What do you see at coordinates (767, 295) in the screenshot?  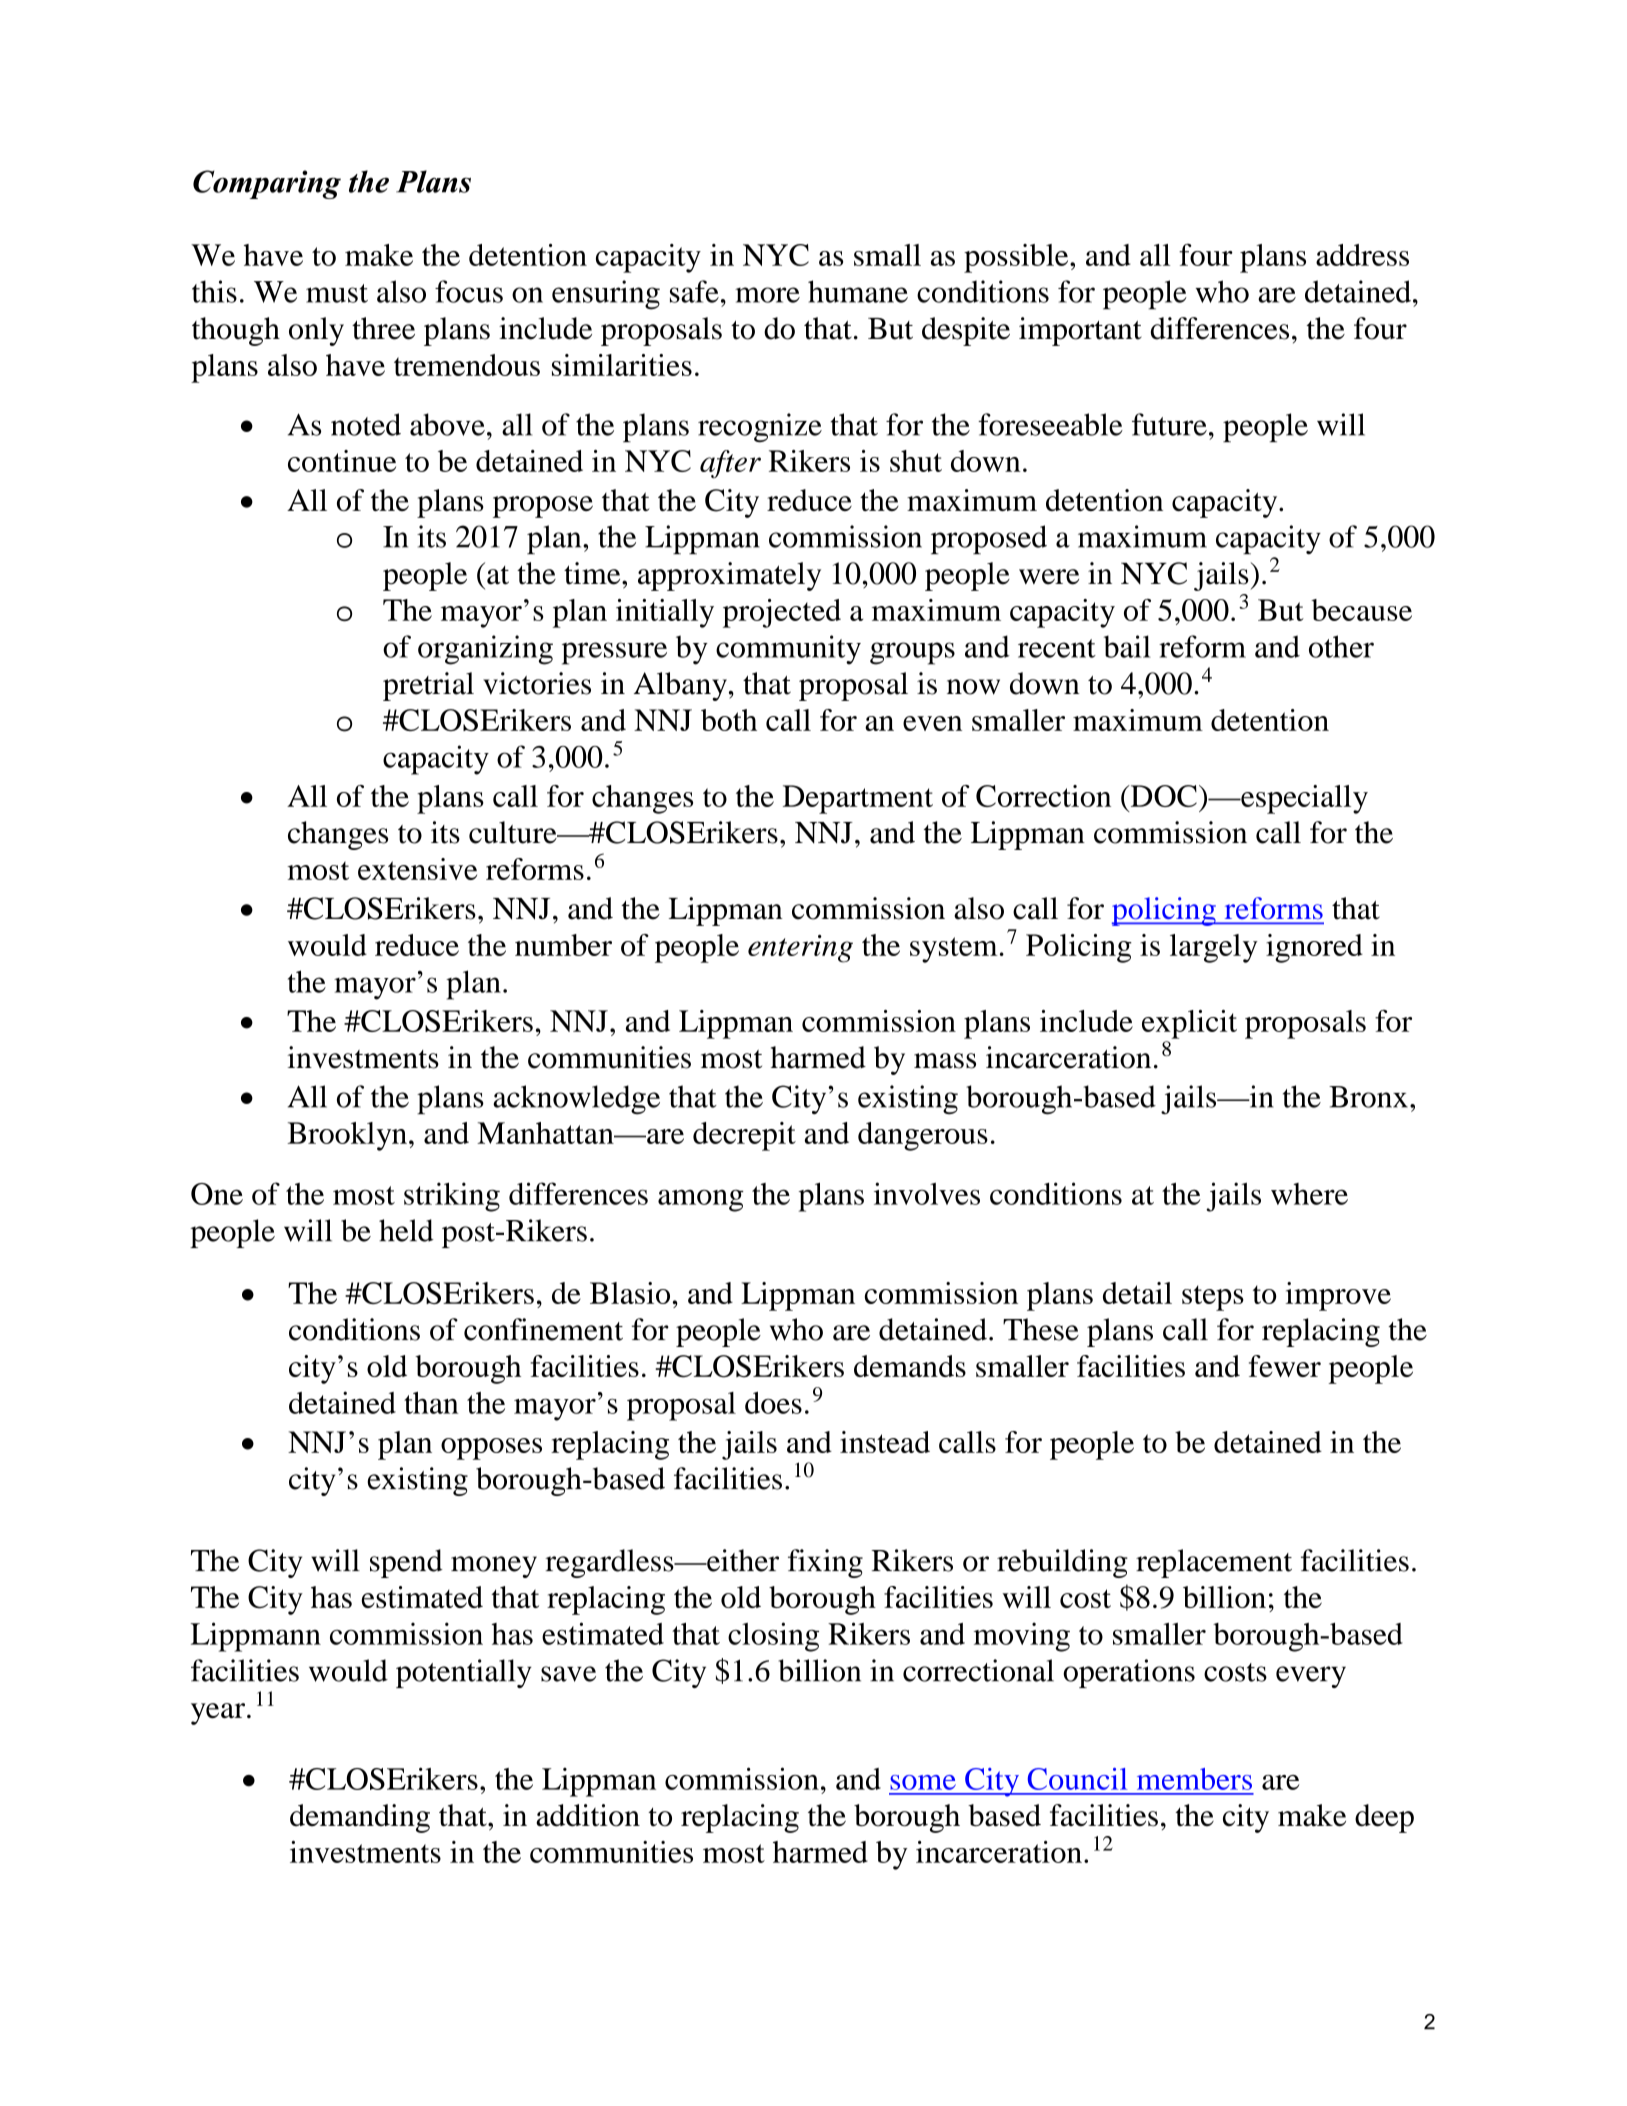 I see `more` at bounding box center [767, 295].
